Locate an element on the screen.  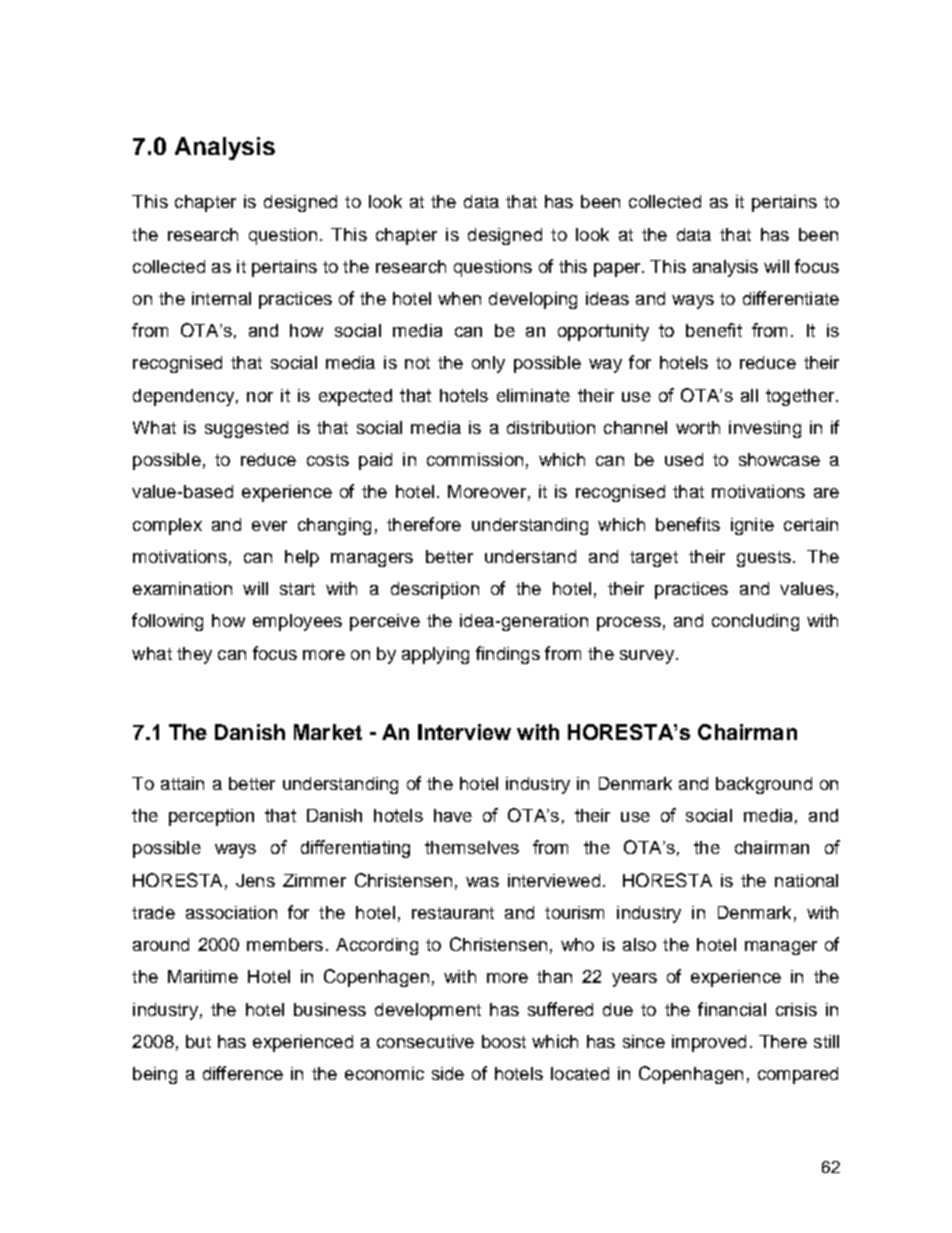
difference is located at coordinates (243, 1073).
